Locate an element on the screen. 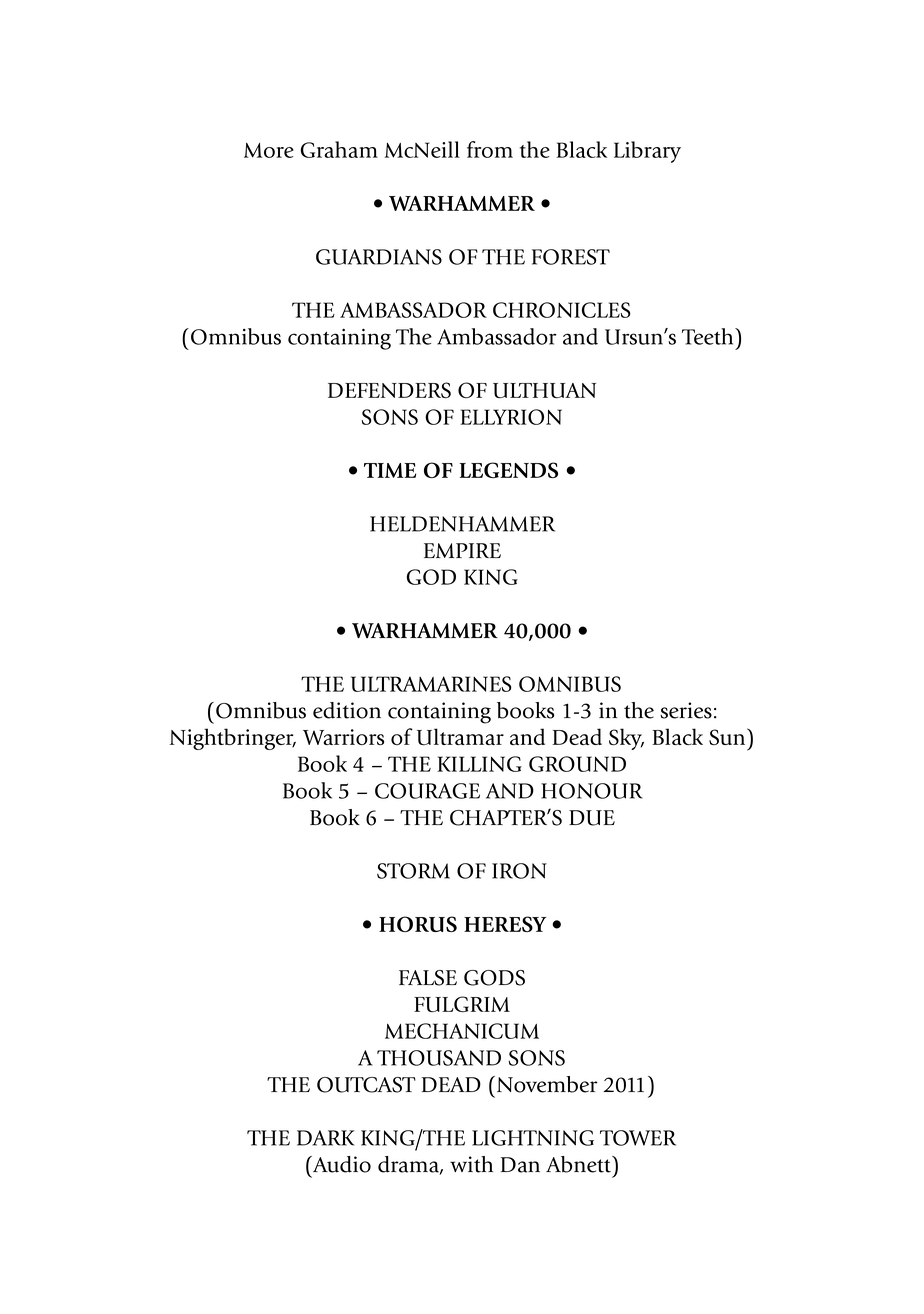  DARK is located at coordinates (325, 1138).
